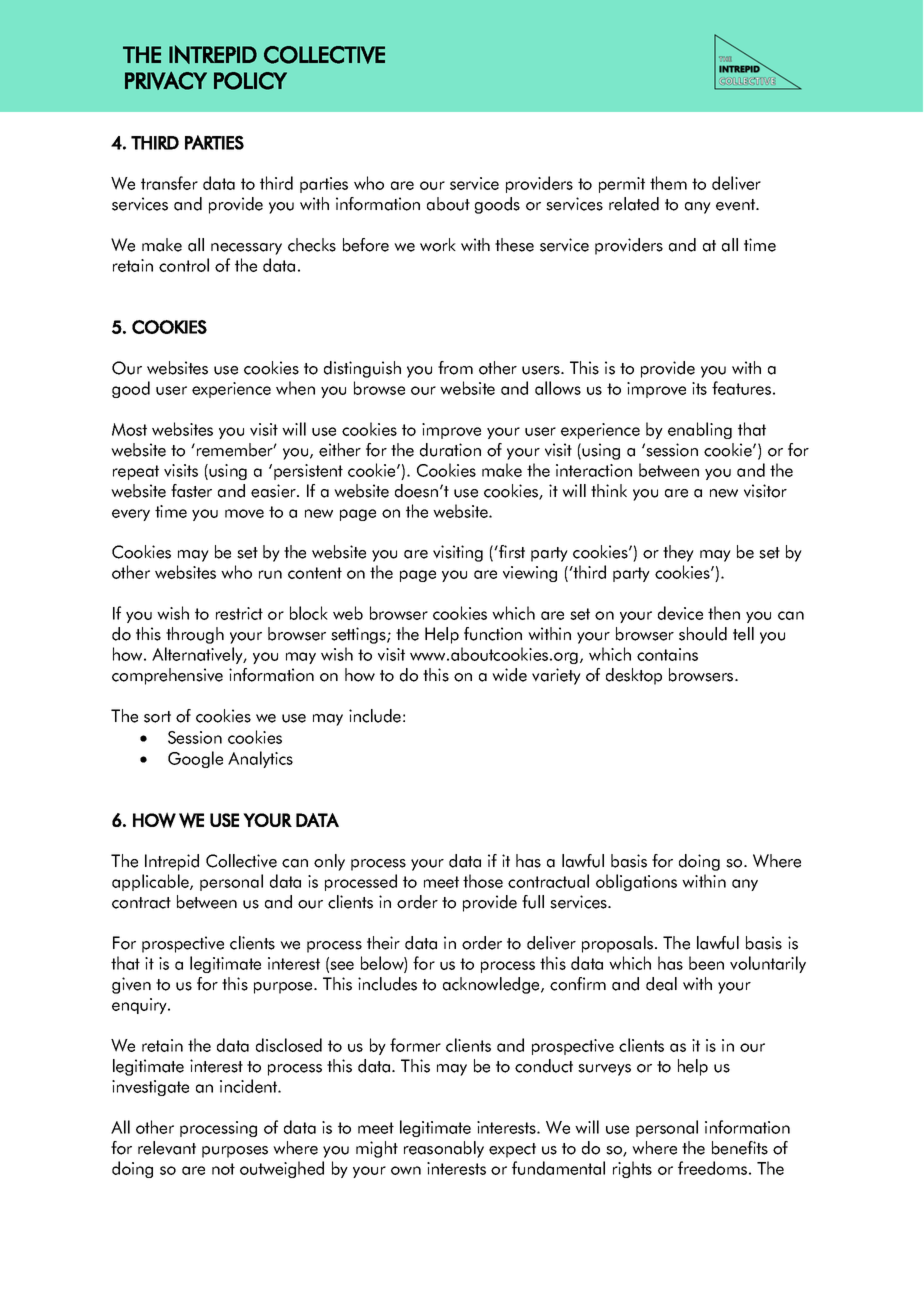  I want to click on not, so click(223, 1169).
